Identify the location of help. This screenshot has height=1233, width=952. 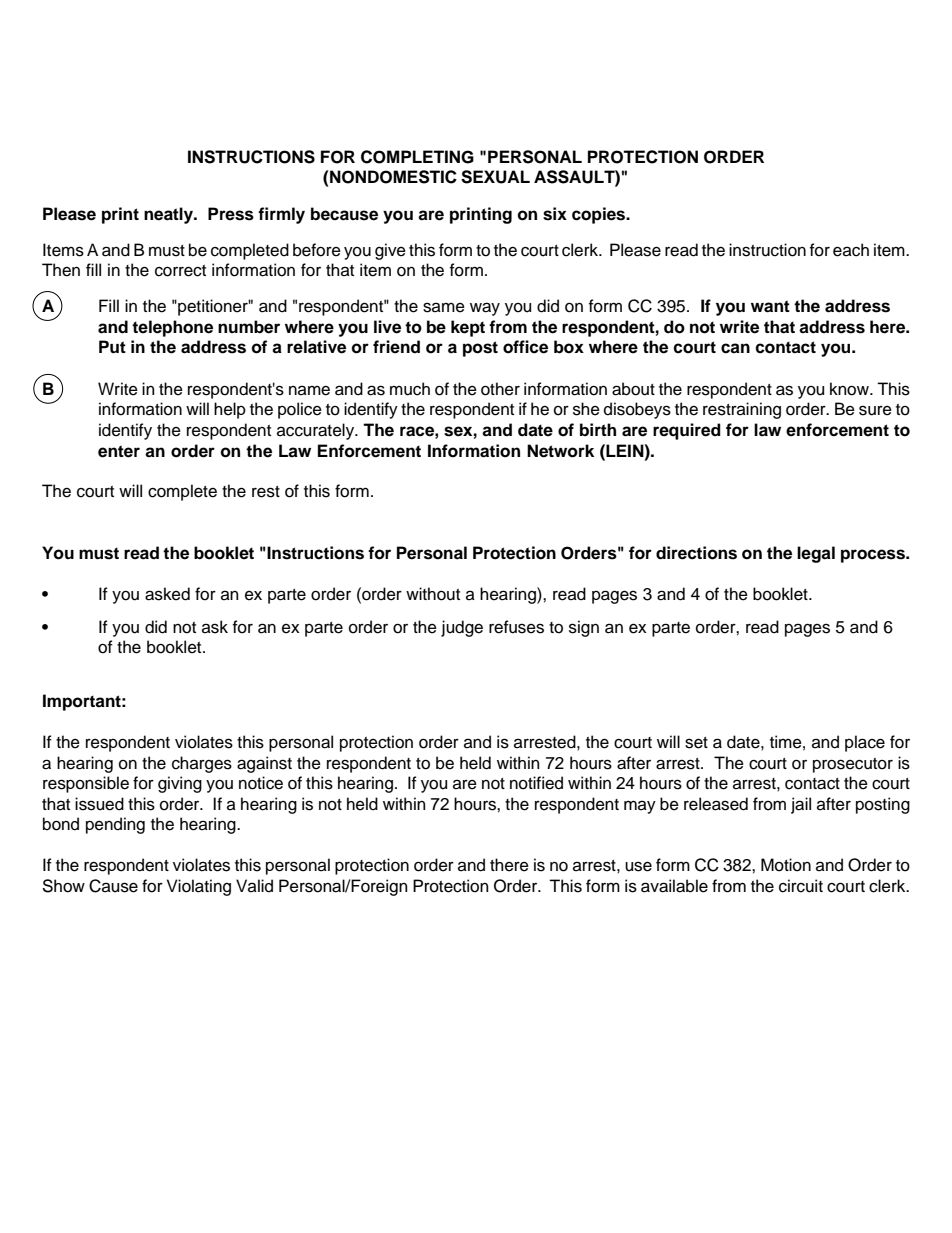
(230, 410).
